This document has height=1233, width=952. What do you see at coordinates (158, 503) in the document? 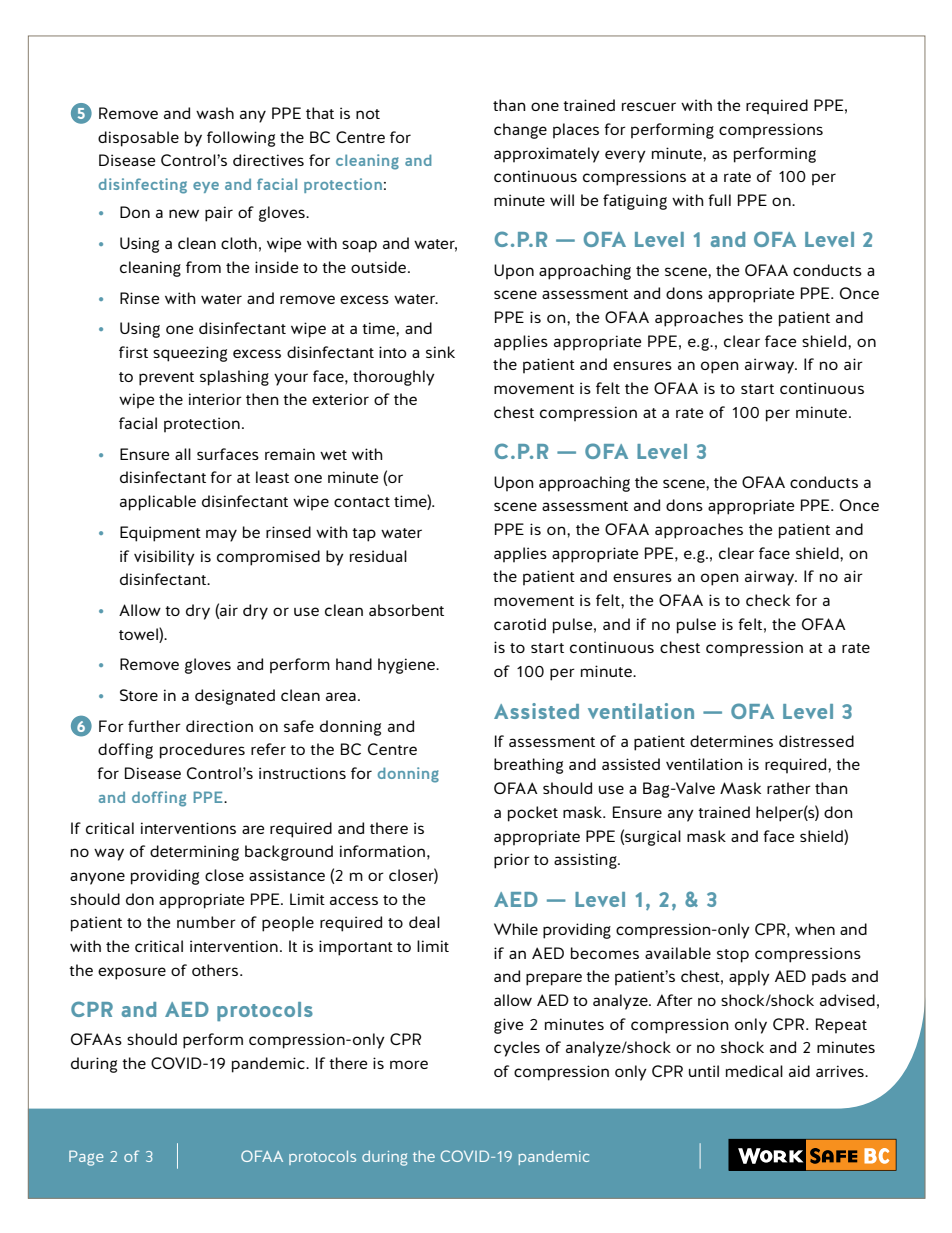
I see `applicable` at bounding box center [158, 503].
